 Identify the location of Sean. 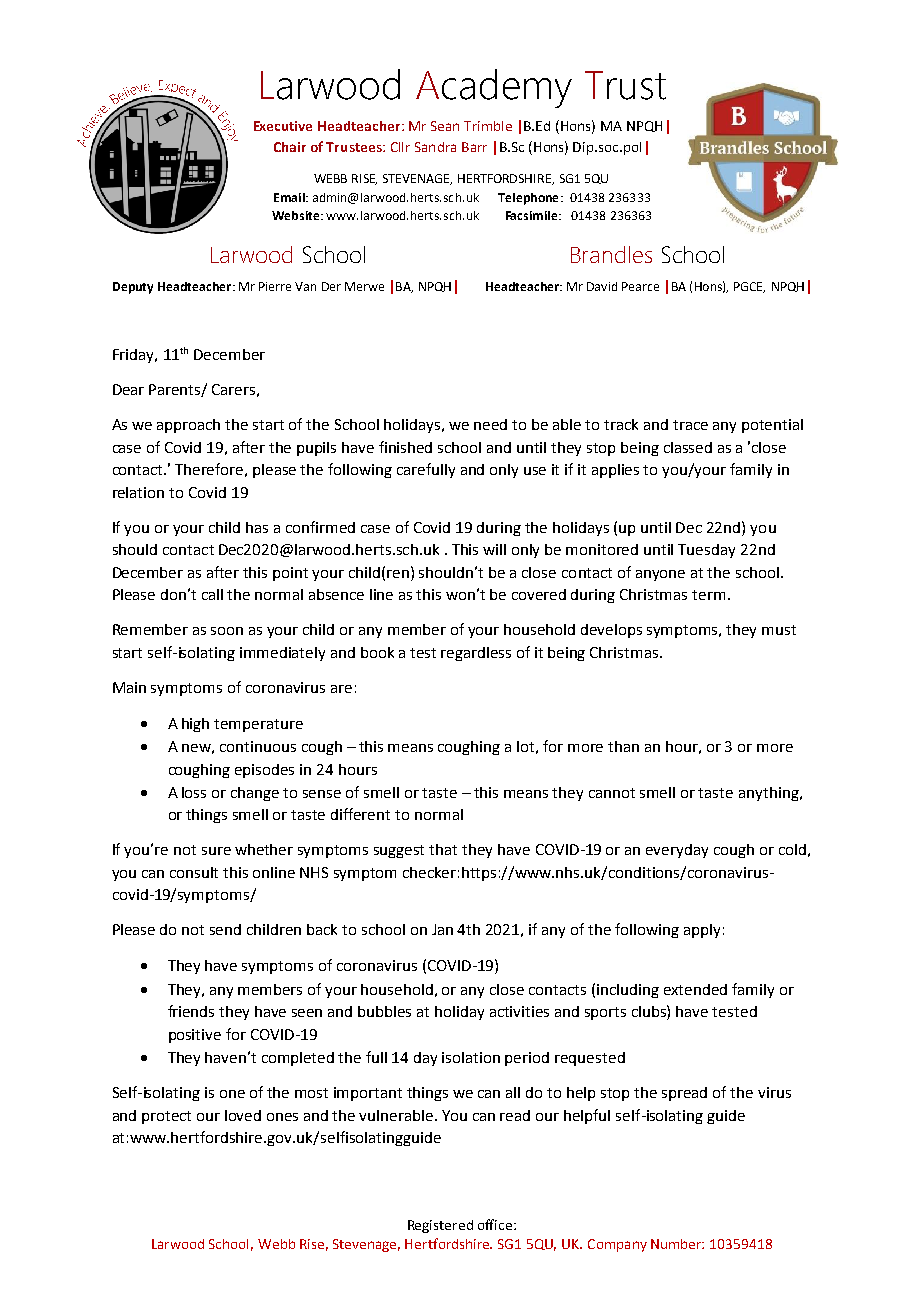
(445, 126).
